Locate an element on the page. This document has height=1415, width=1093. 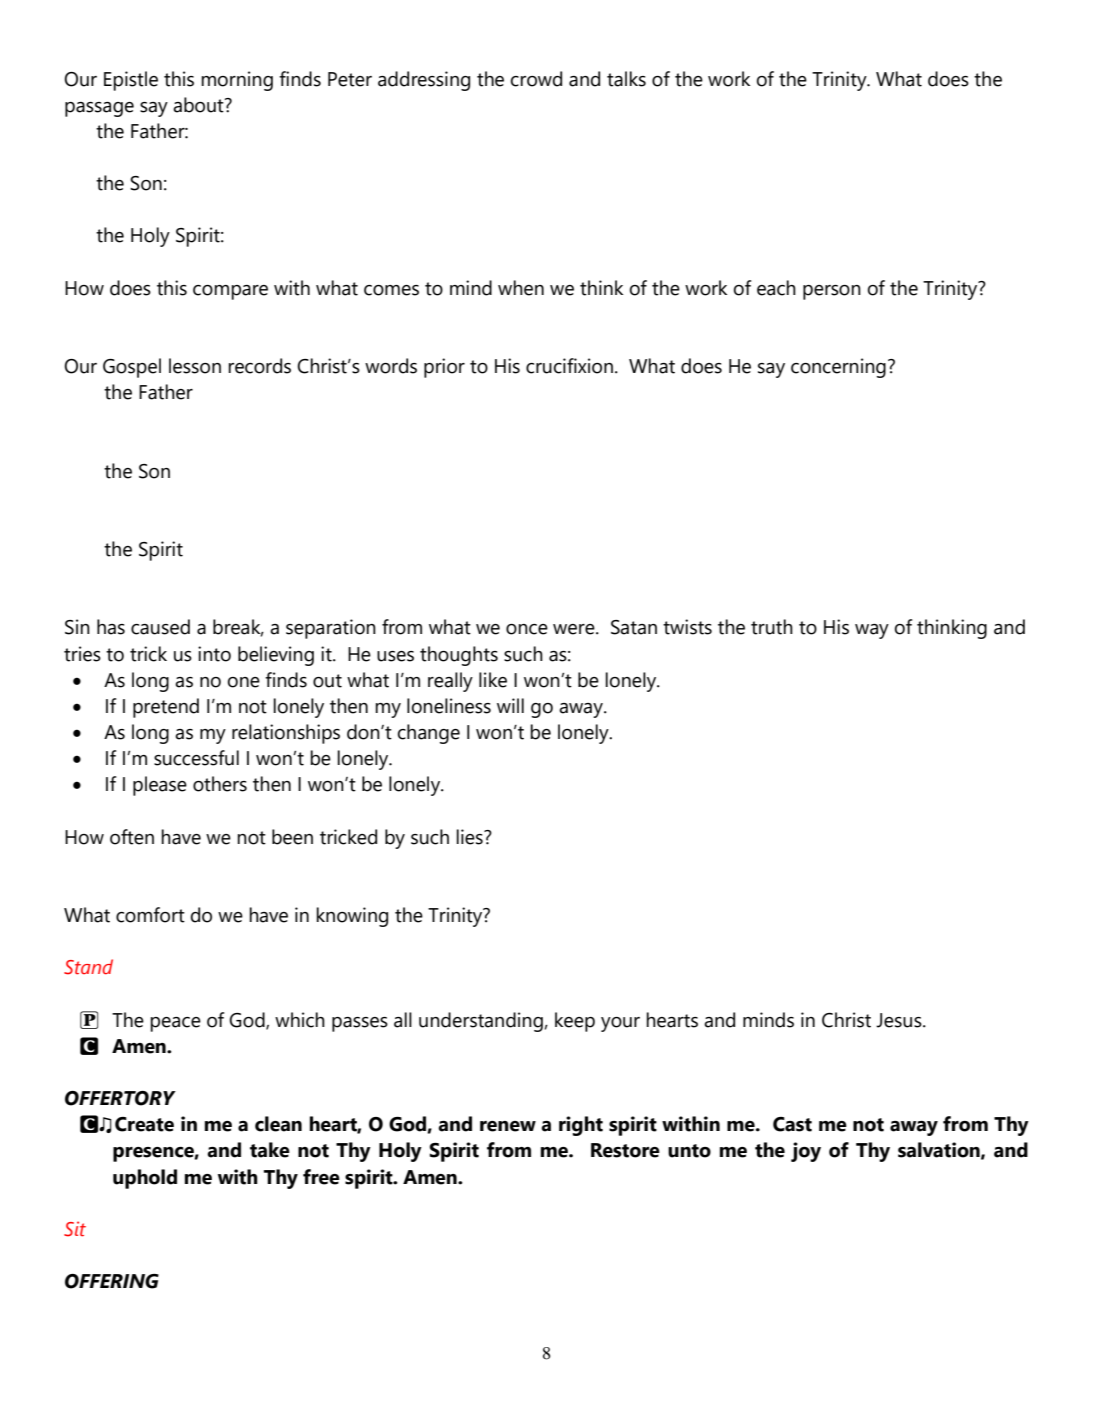
about is located at coordinates (199, 105).
